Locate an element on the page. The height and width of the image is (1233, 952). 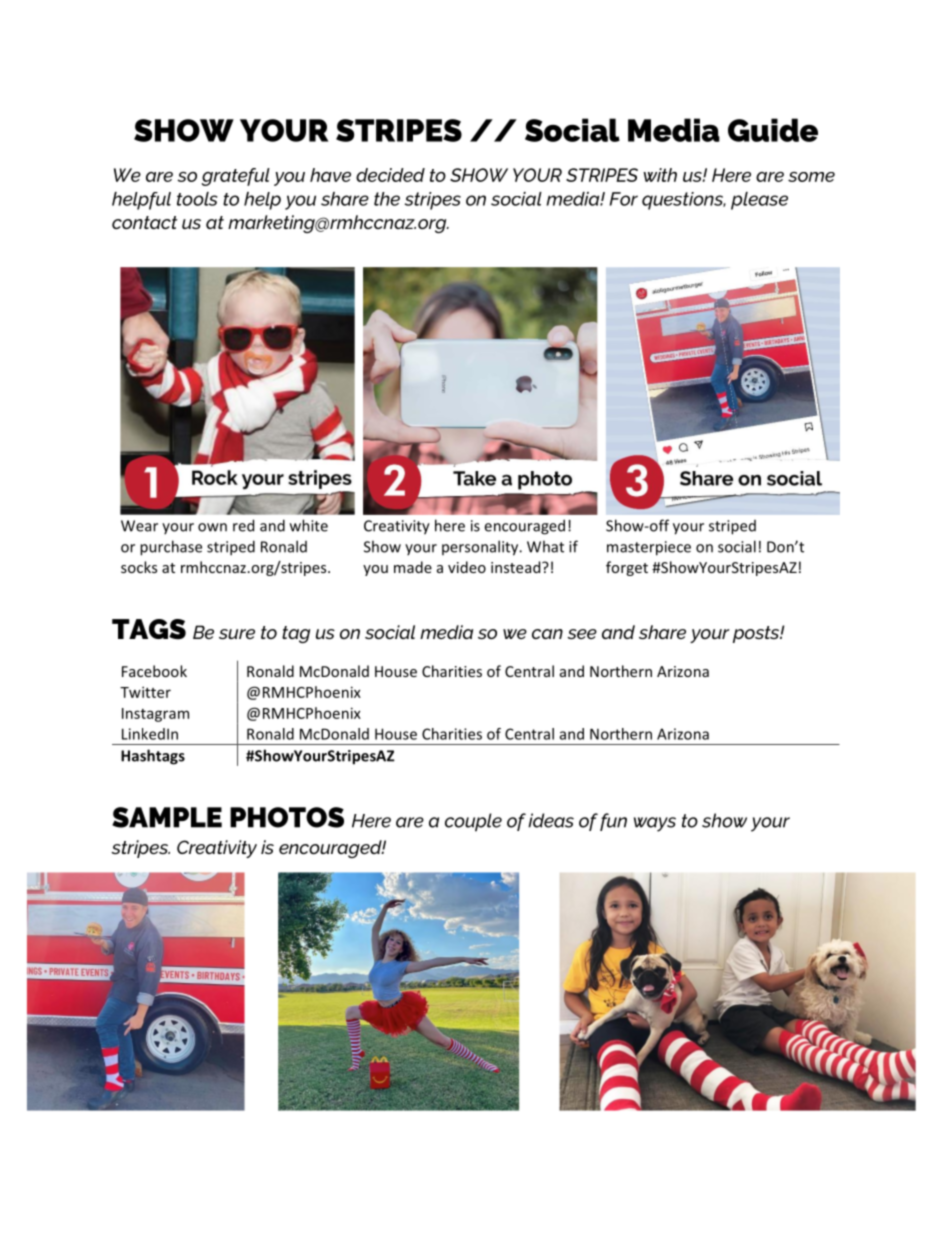
contact is located at coordinates (144, 222).
